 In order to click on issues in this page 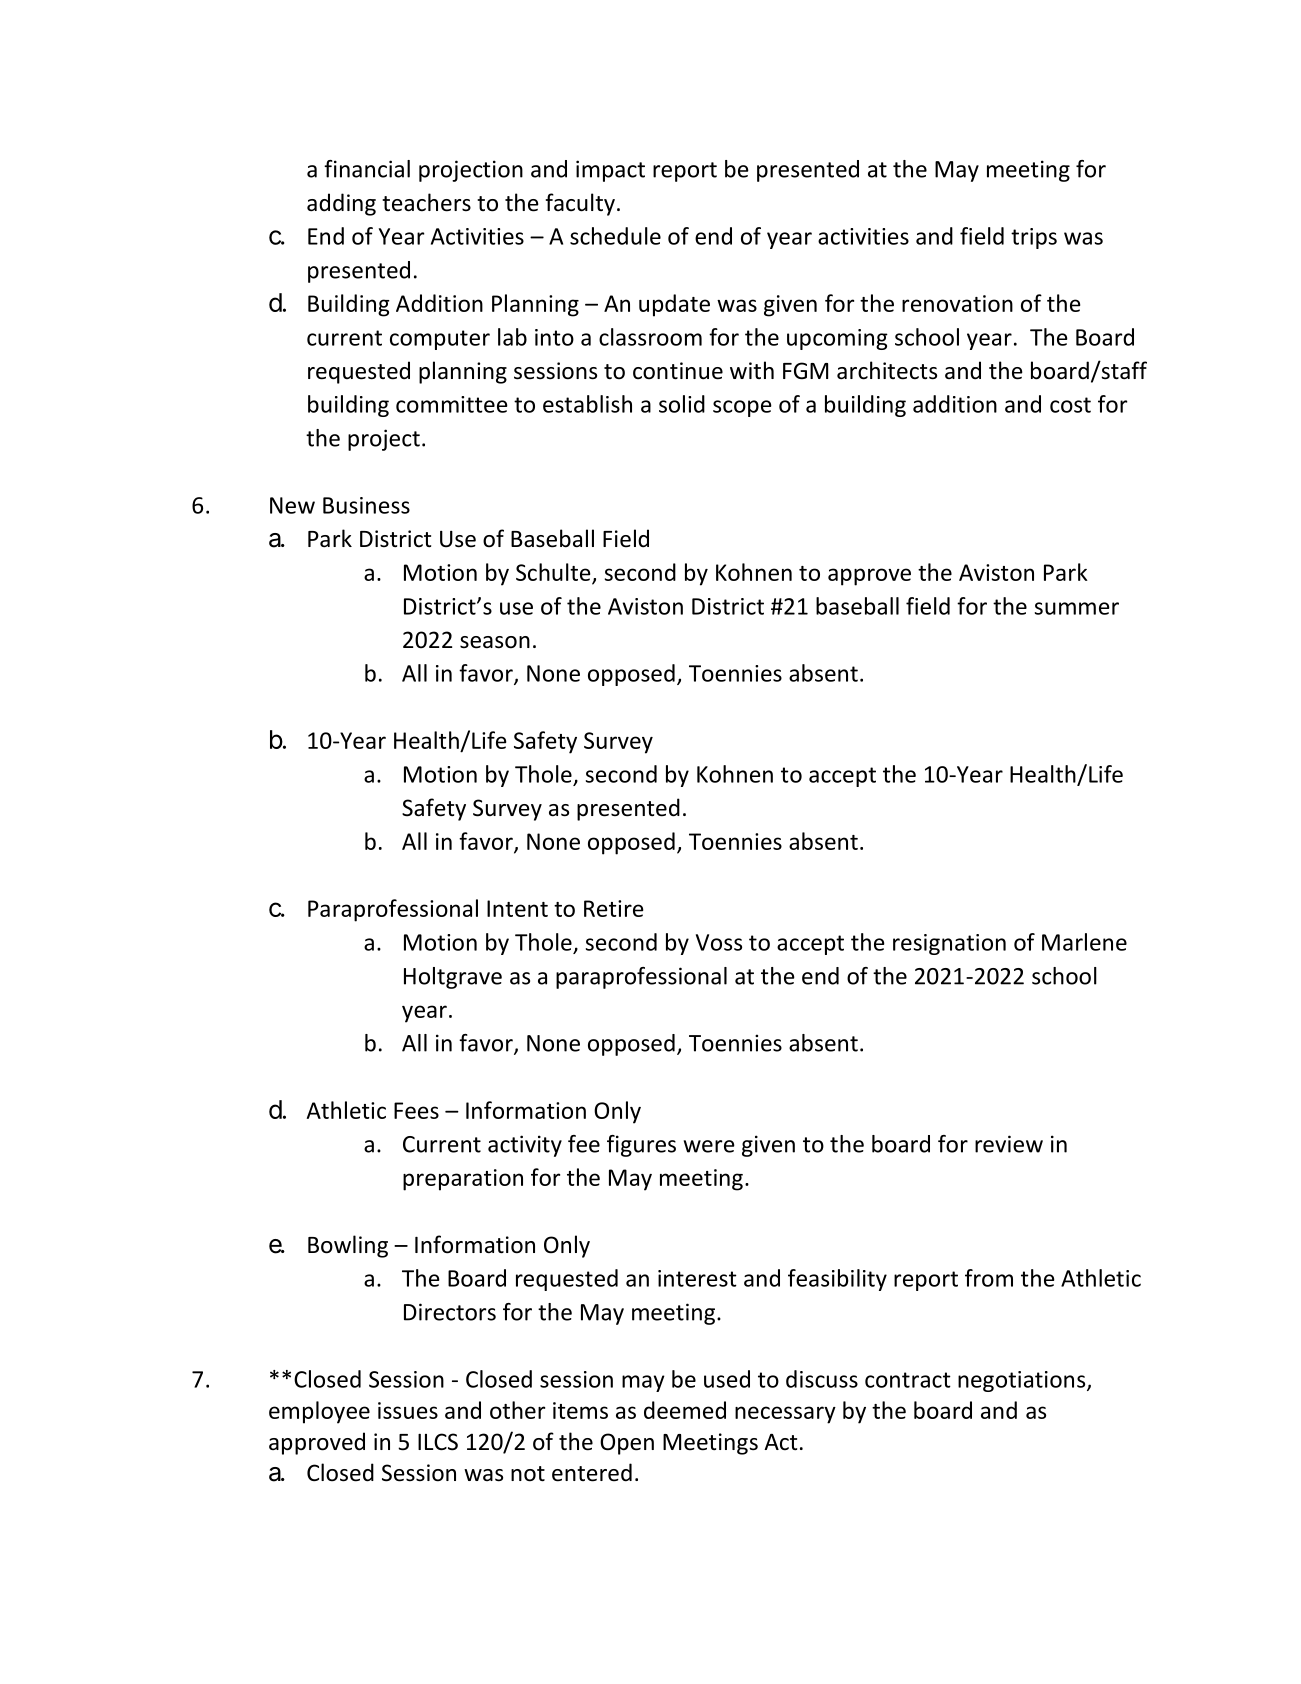, I will do `click(408, 1410)`.
